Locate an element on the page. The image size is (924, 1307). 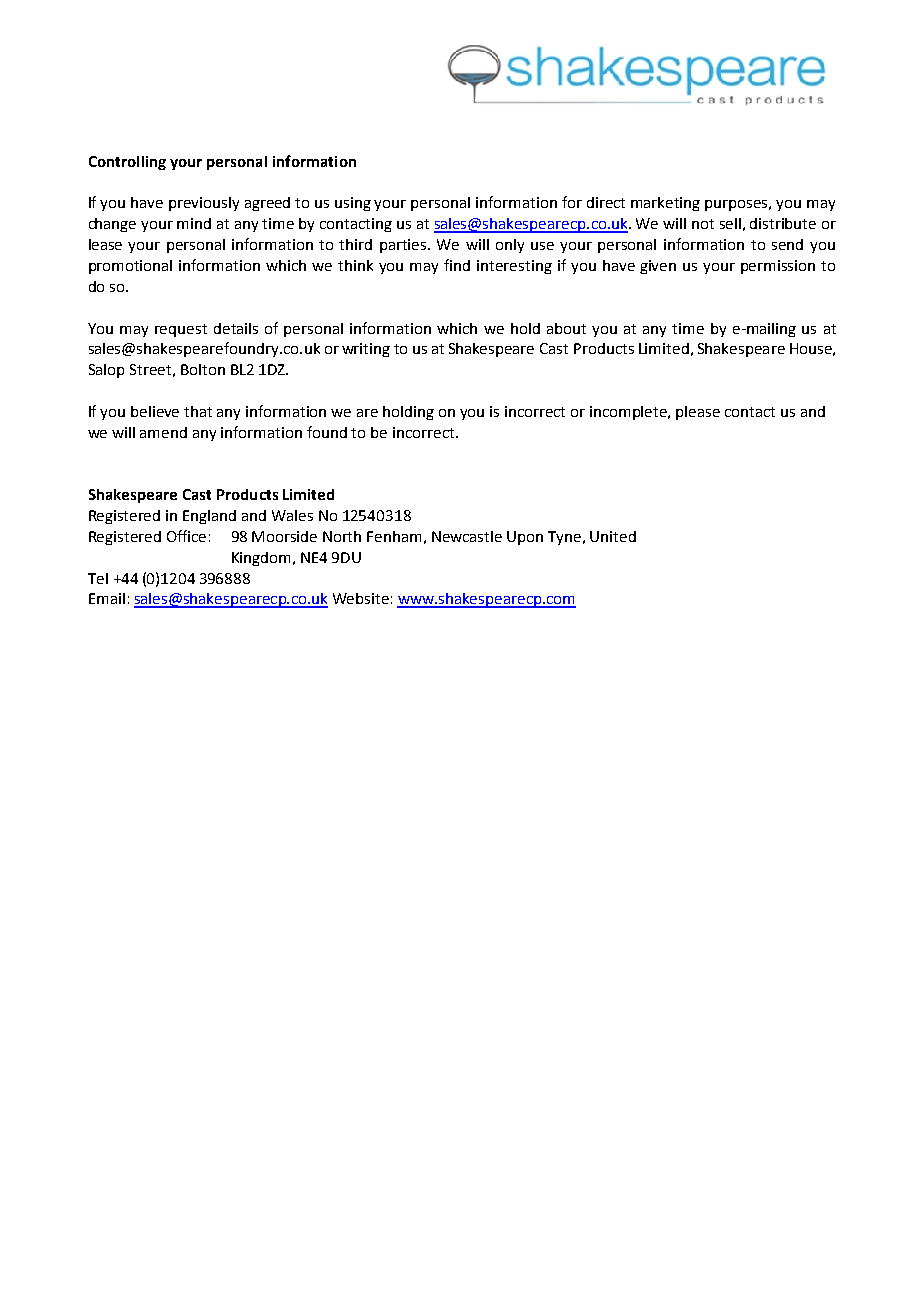
writing is located at coordinates (366, 350).
